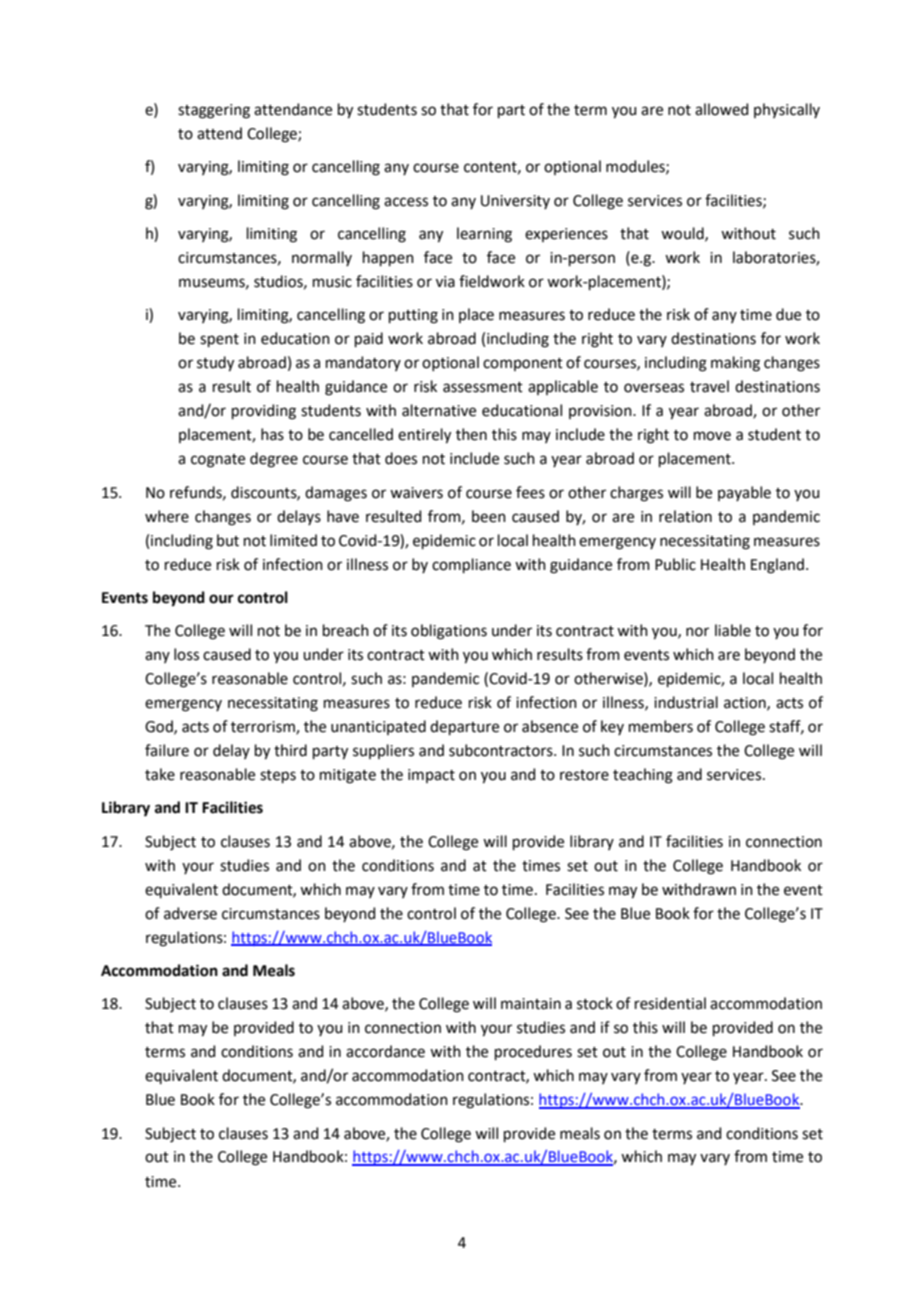  Describe the element at coordinates (278, 776) in the screenshot. I see `steps` at that location.
